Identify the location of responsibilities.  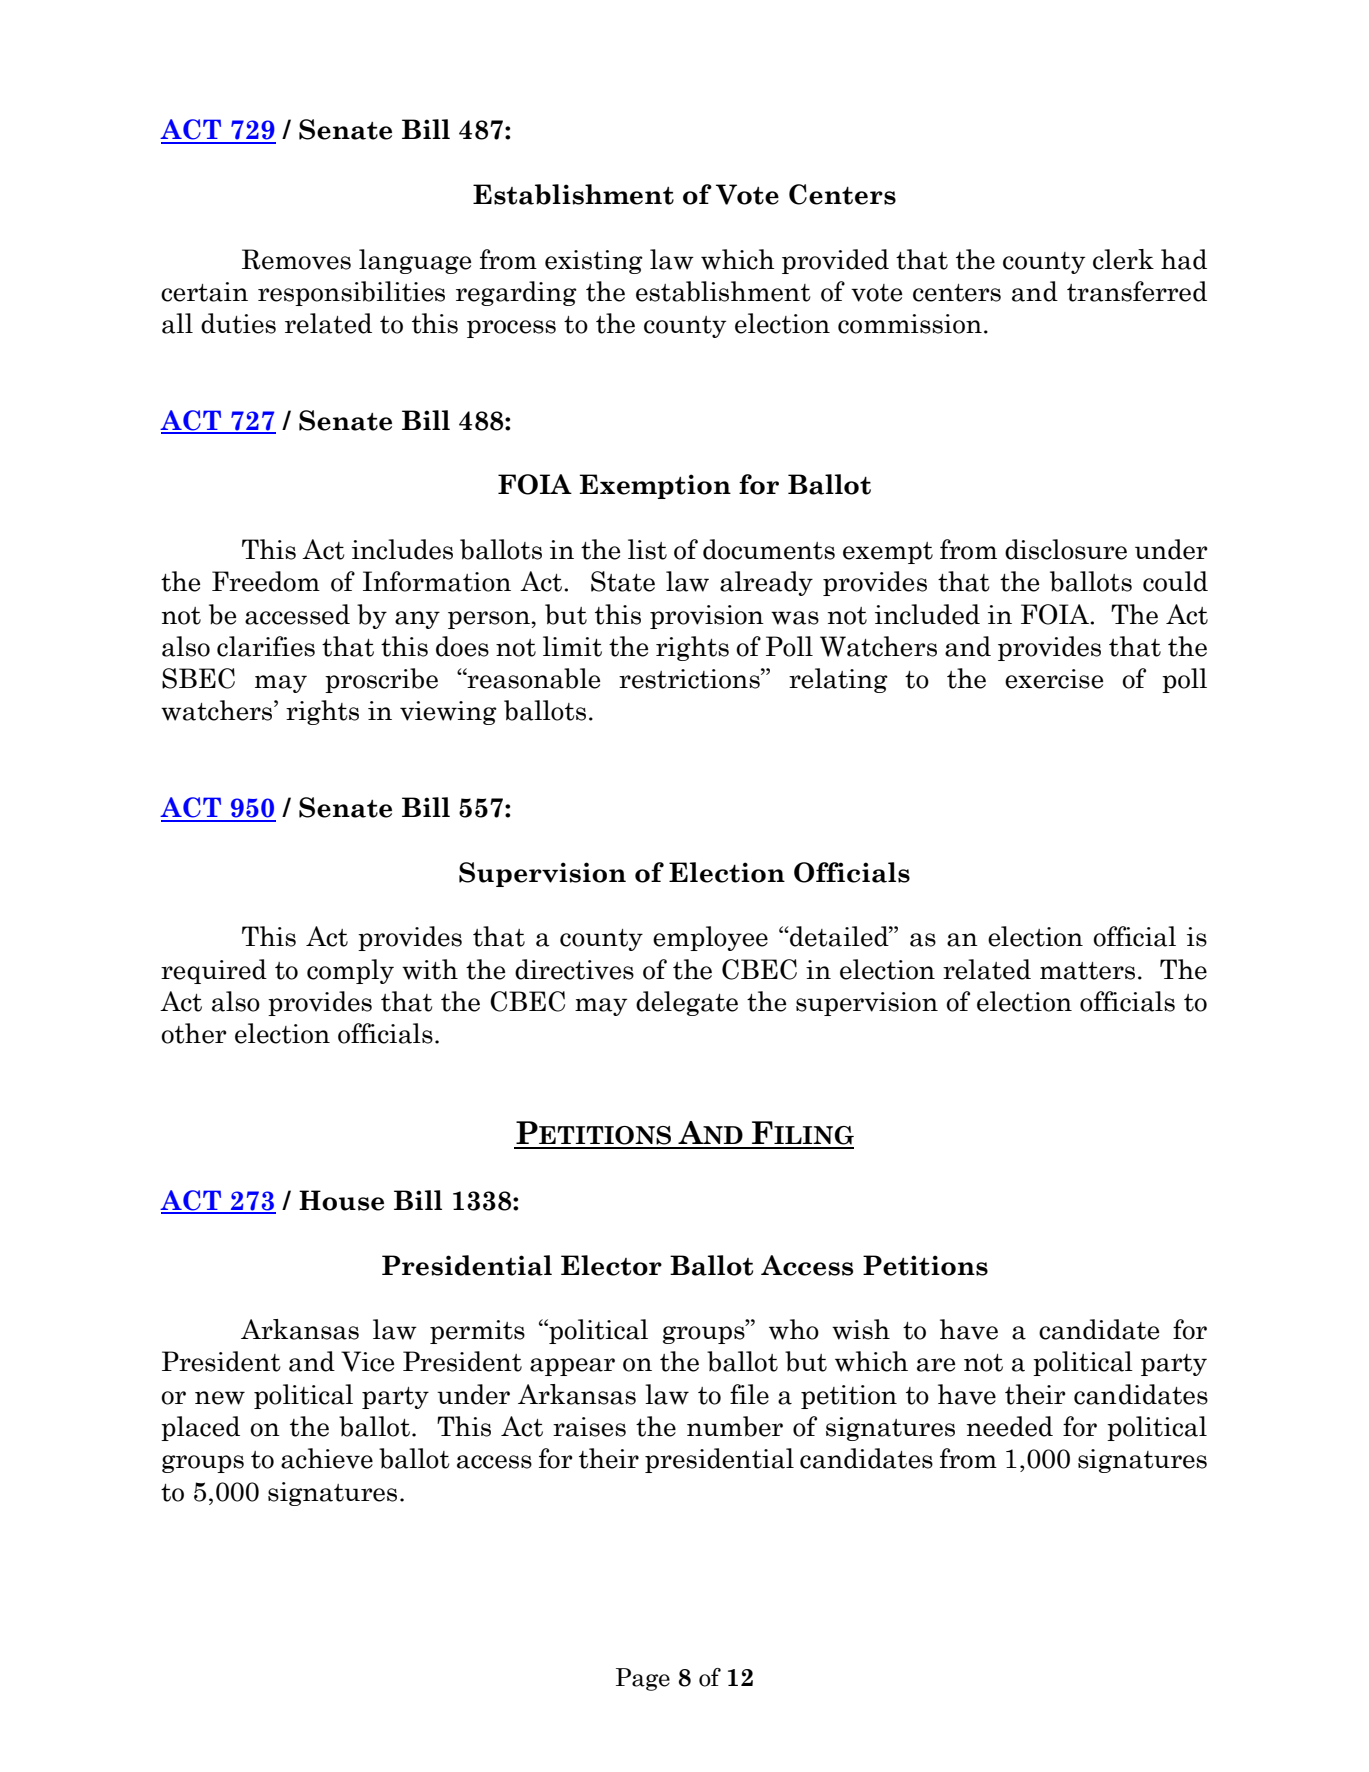
(351, 293).
